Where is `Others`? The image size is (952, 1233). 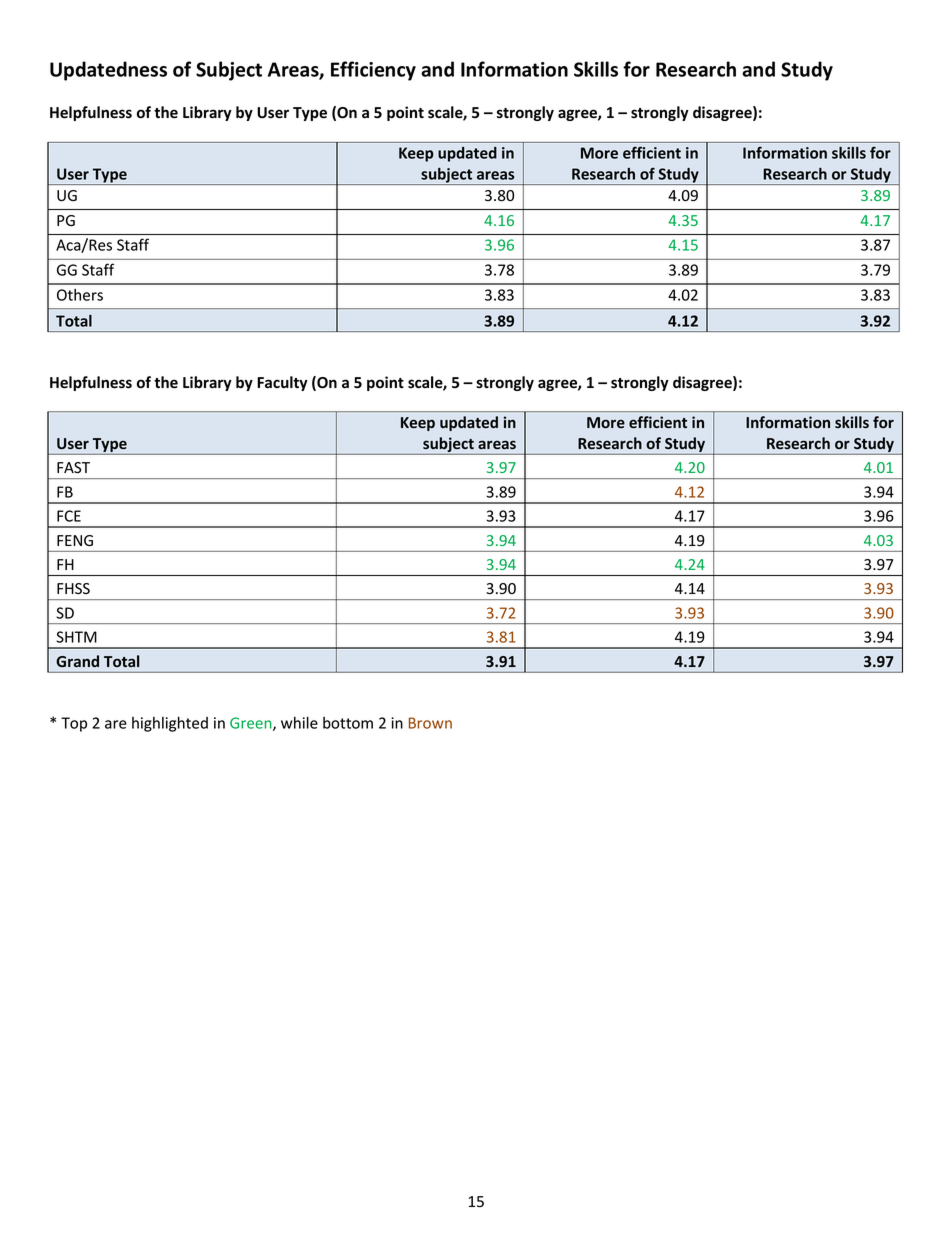 Others is located at coordinates (80, 295).
